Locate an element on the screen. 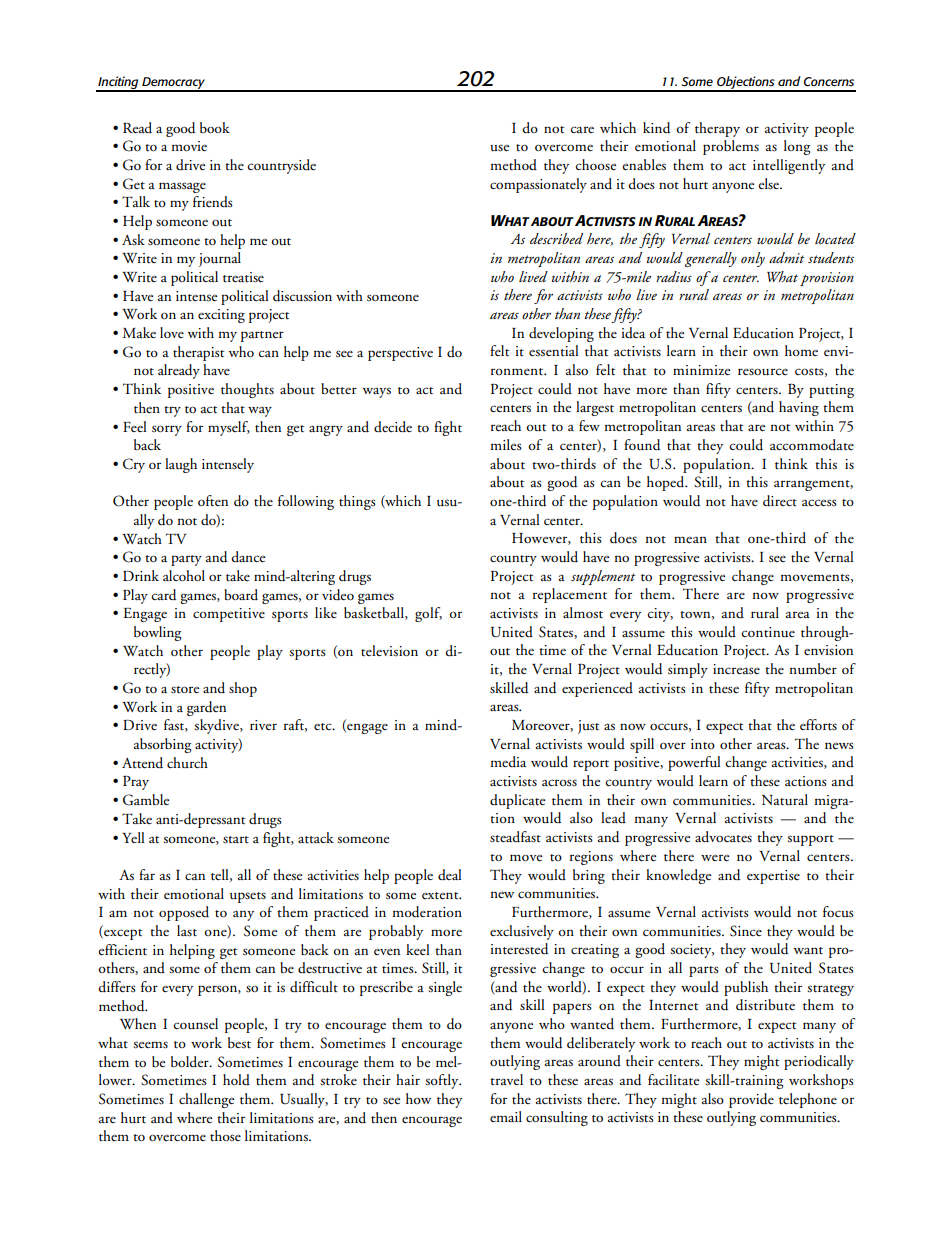 The height and width of the screenshot is (1233, 952). Natural is located at coordinates (785, 800).
